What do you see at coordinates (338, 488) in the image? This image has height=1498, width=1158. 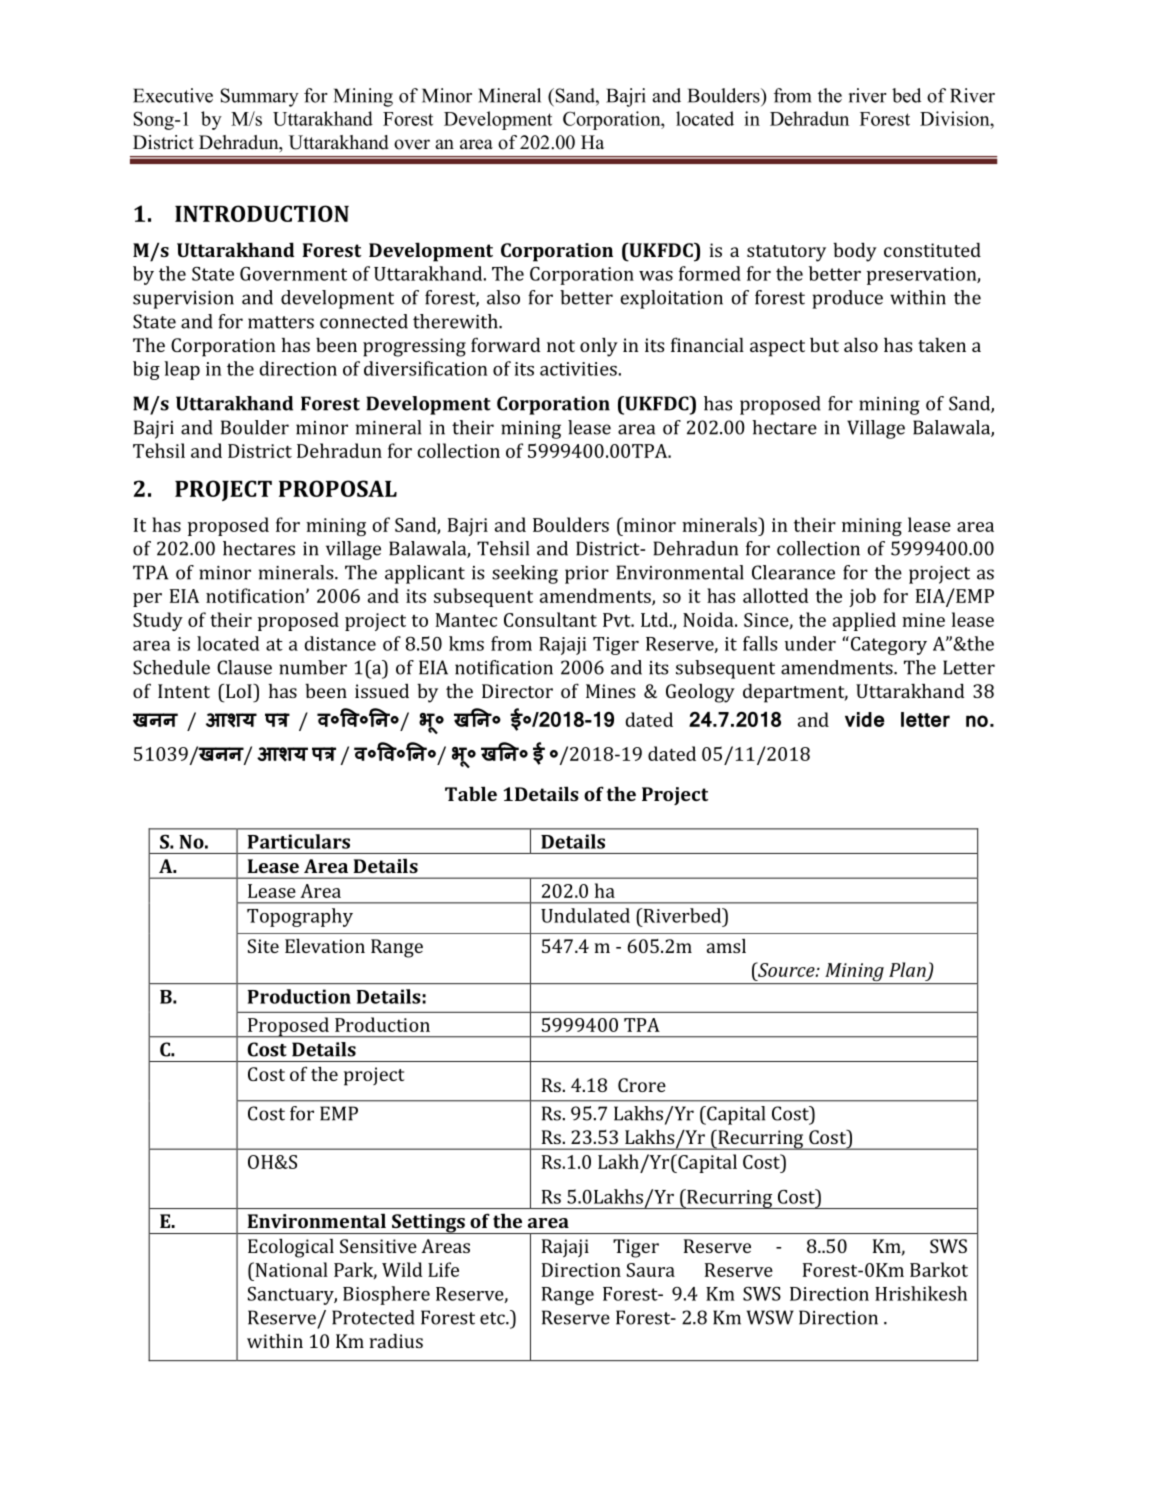 I see `PROPOSAL` at bounding box center [338, 488].
